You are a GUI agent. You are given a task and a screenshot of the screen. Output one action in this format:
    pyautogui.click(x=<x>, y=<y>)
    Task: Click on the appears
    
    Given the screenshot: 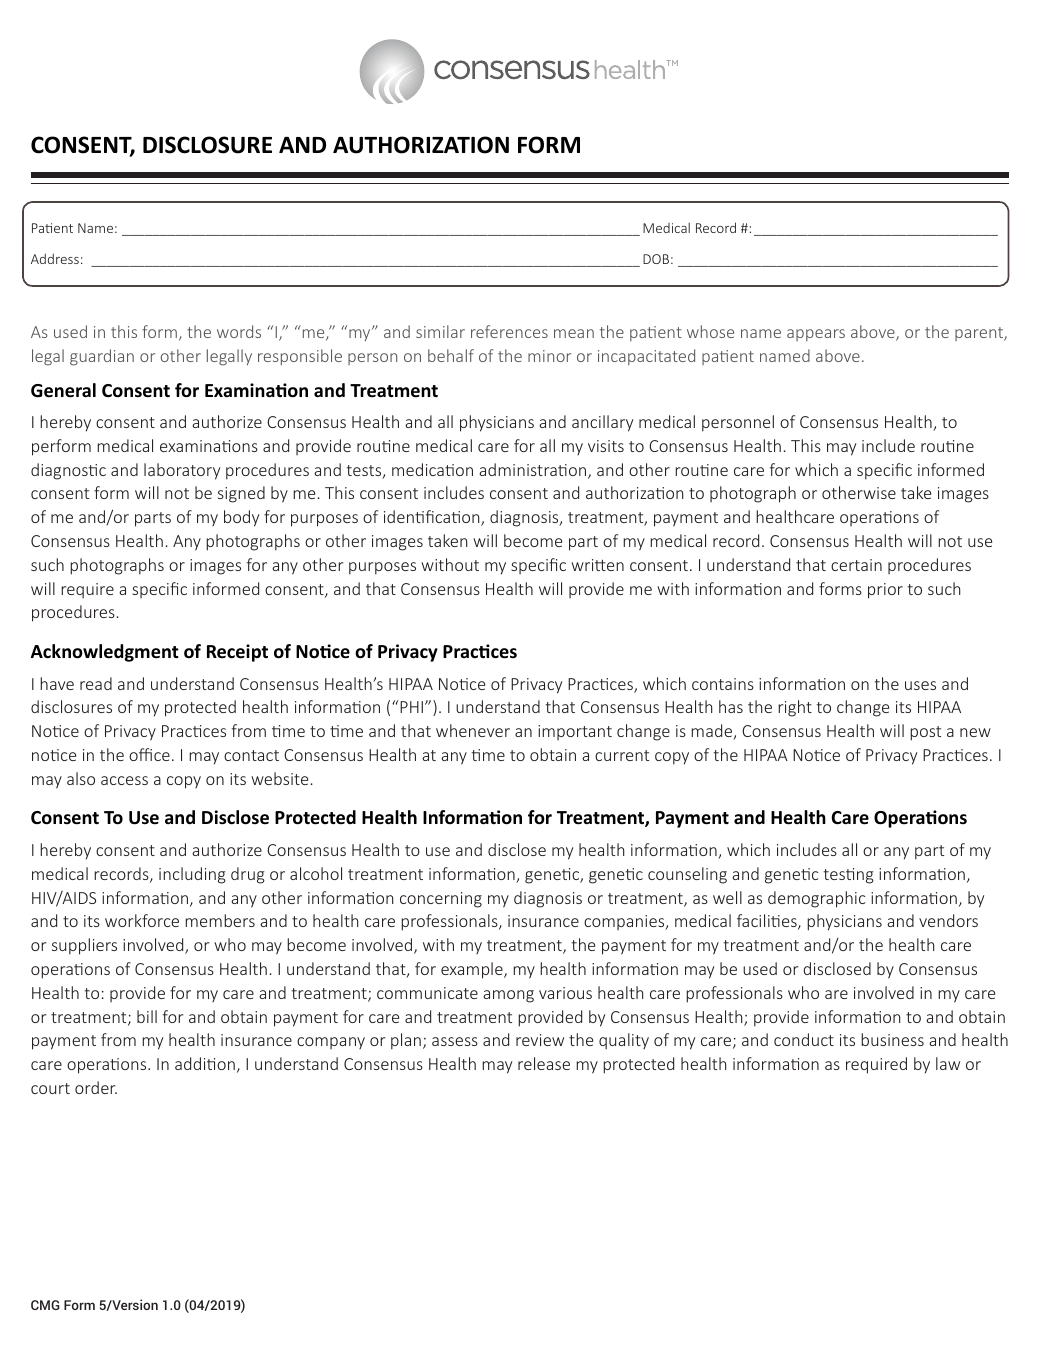 What is the action you would take?
    pyautogui.click(x=816, y=335)
